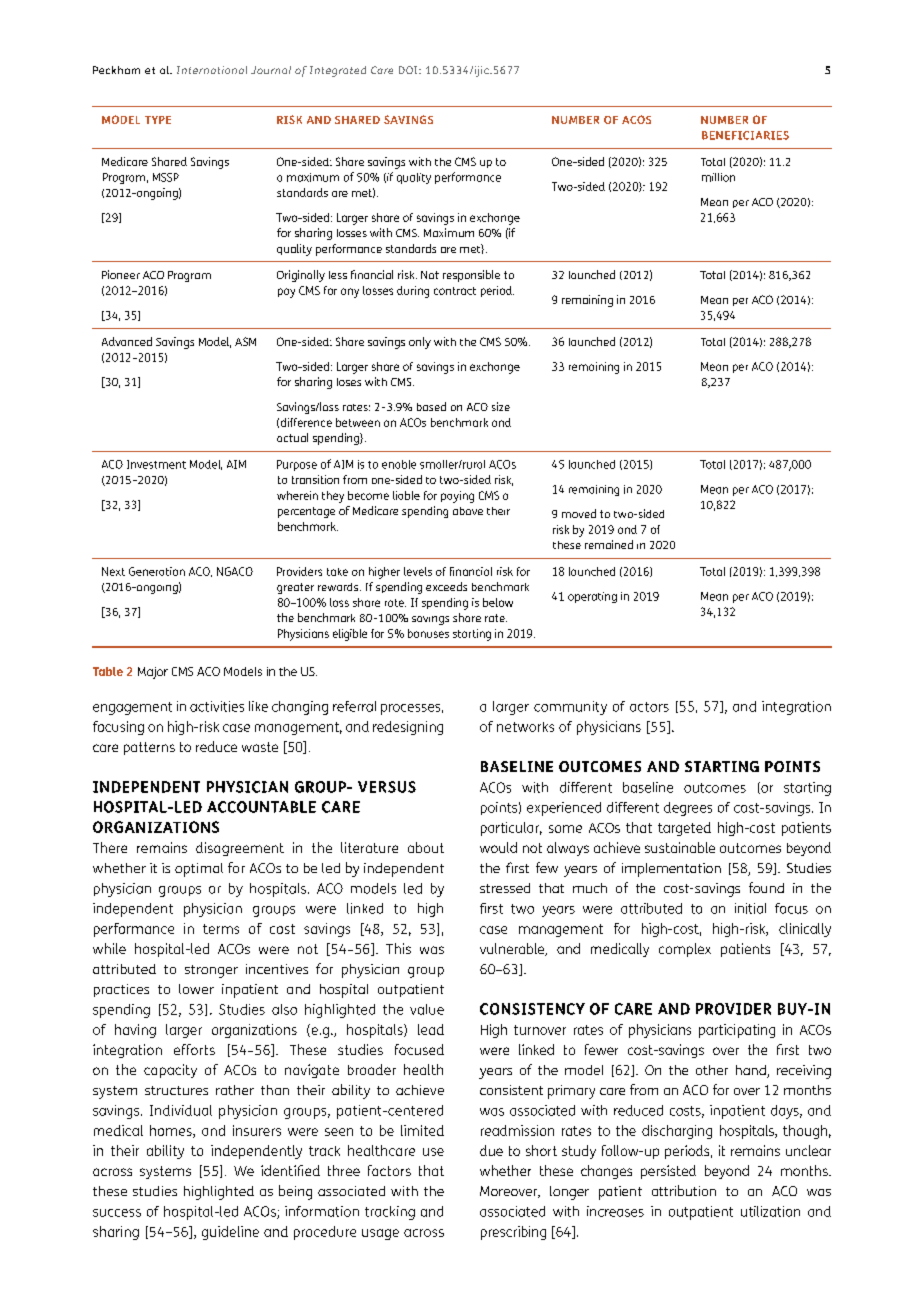  Describe the element at coordinates (271, 70) in the screenshot. I see `Journal` at that location.
